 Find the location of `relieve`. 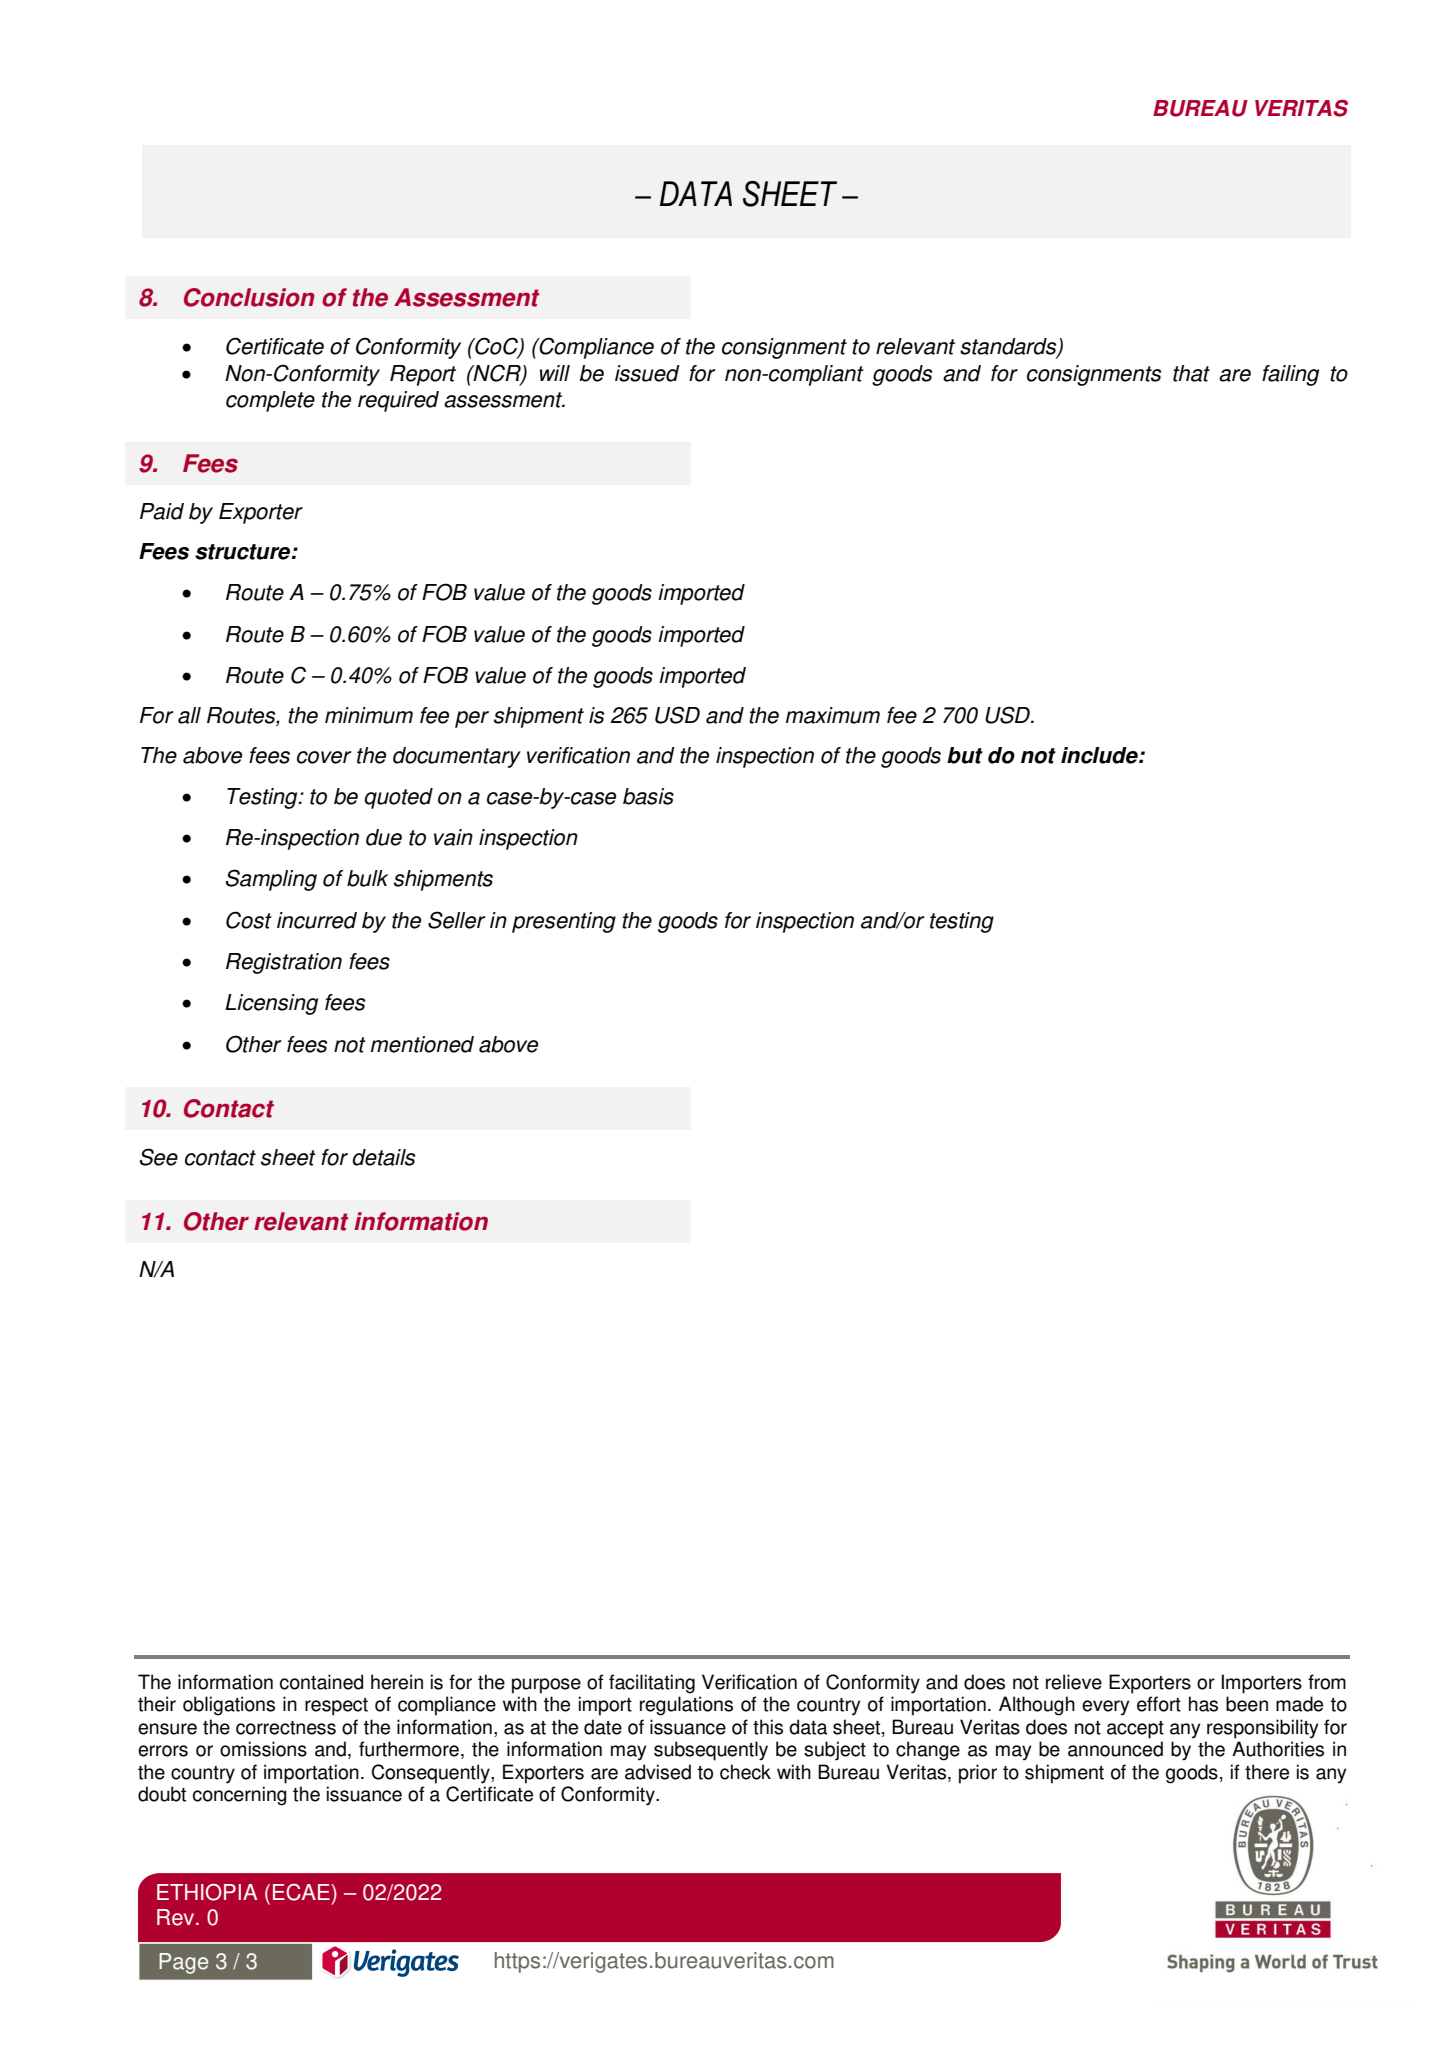

relieve is located at coordinates (1074, 1682).
